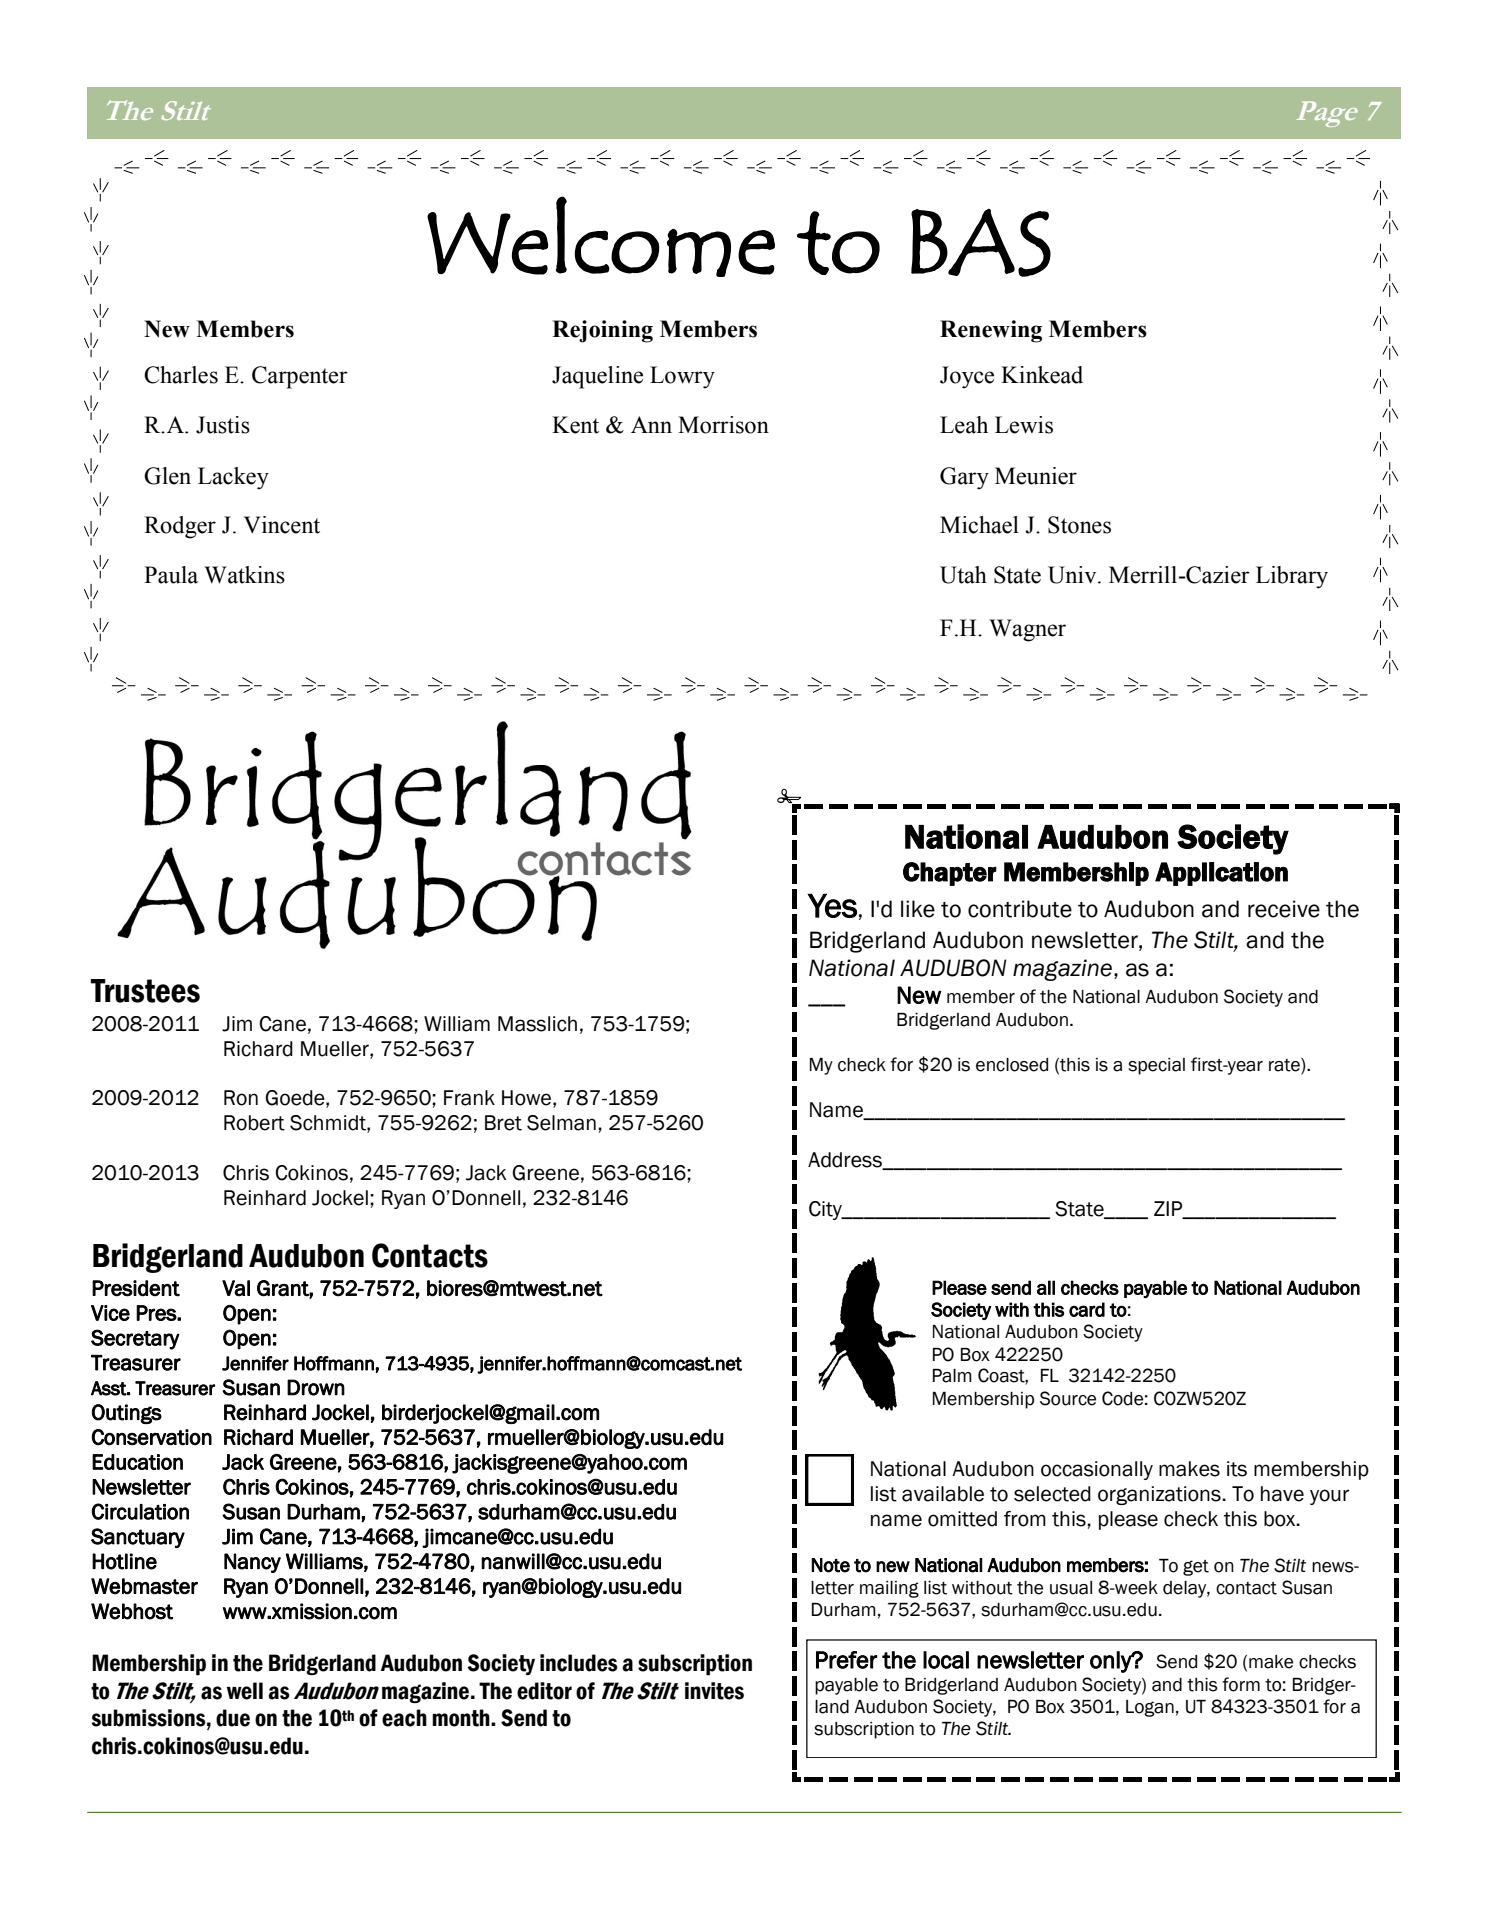  I want to click on Welcome, so click(601, 236).
